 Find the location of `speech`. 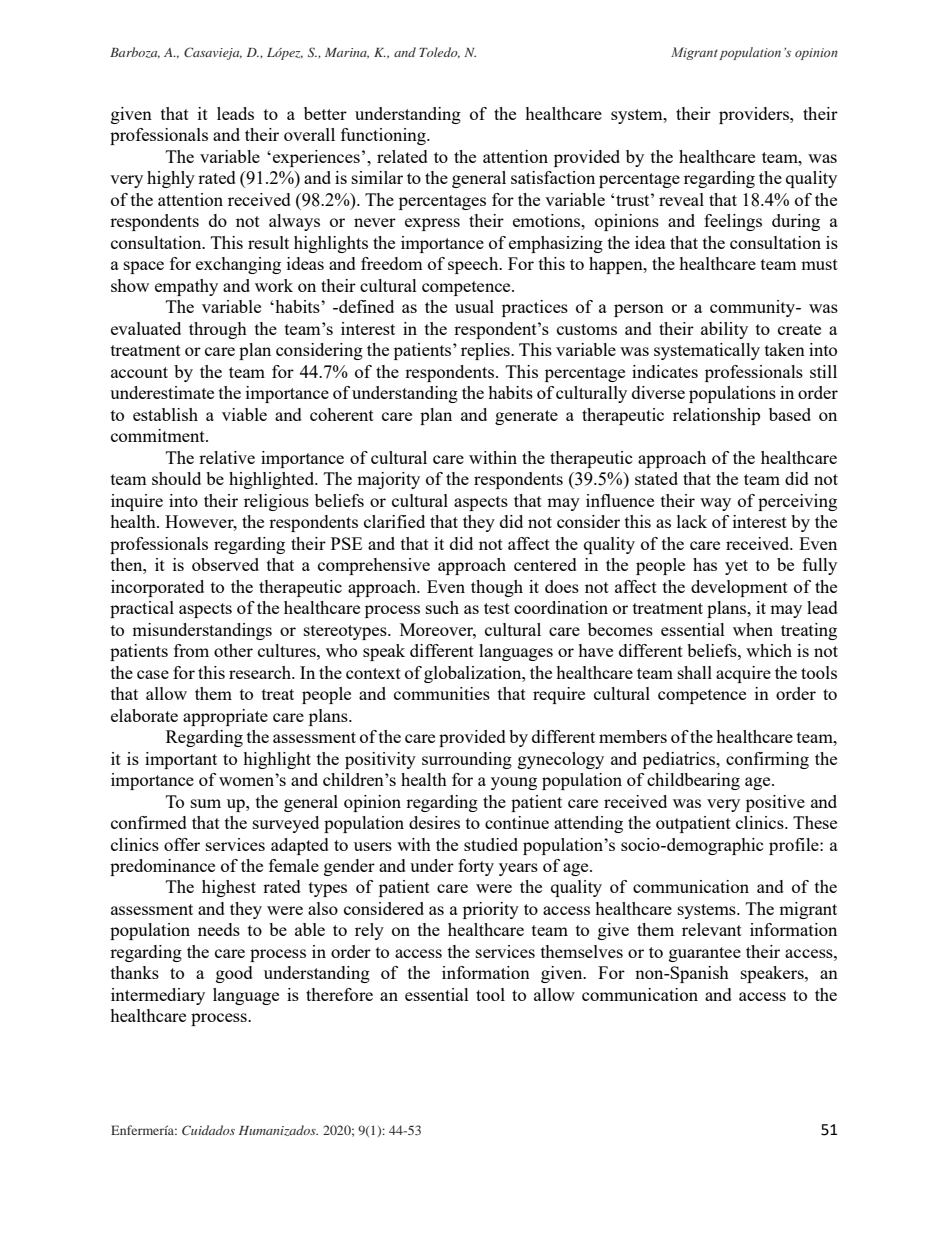

speech is located at coordinates (474, 265).
